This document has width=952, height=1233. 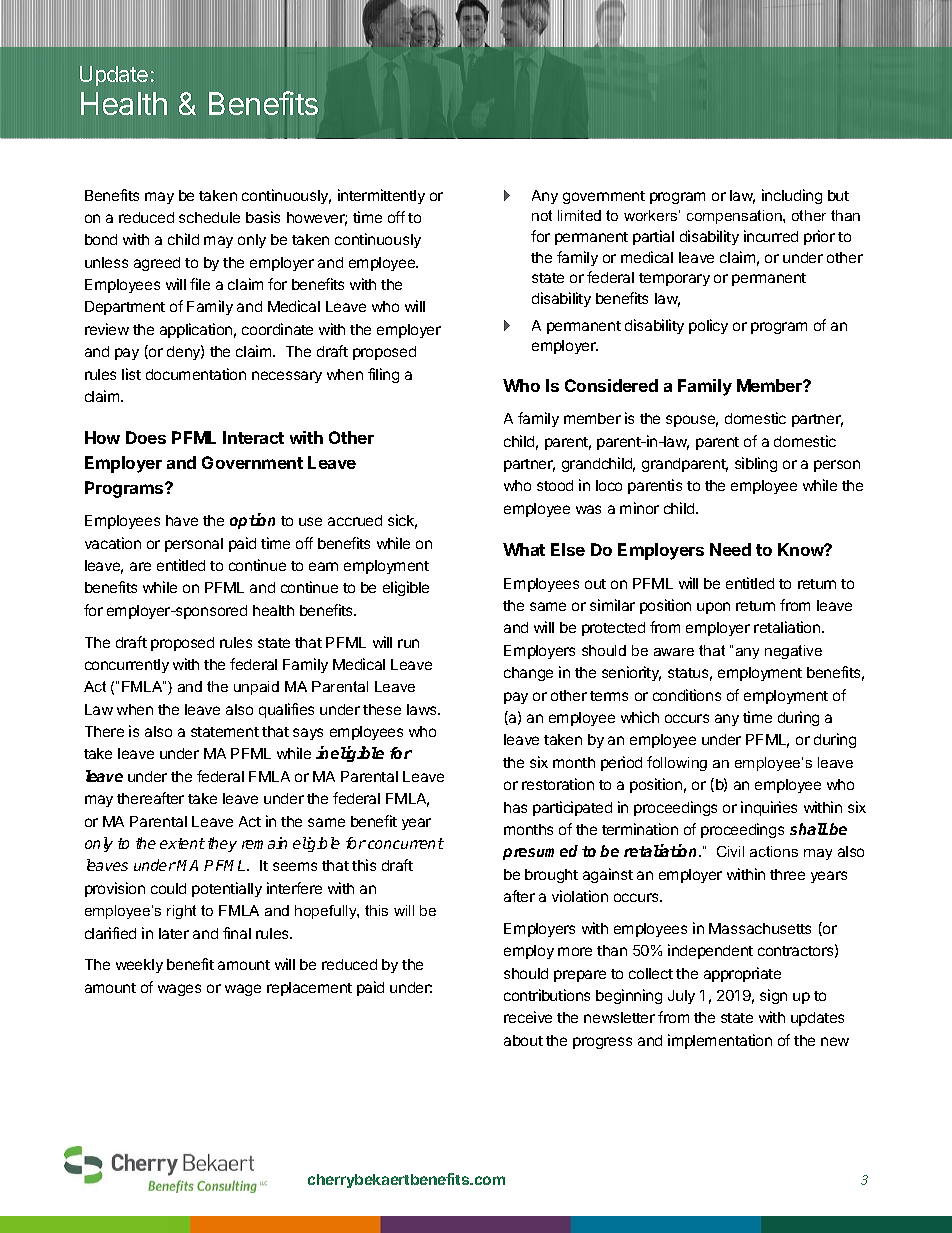 I want to click on weekly, so click(x=139, y=966).
